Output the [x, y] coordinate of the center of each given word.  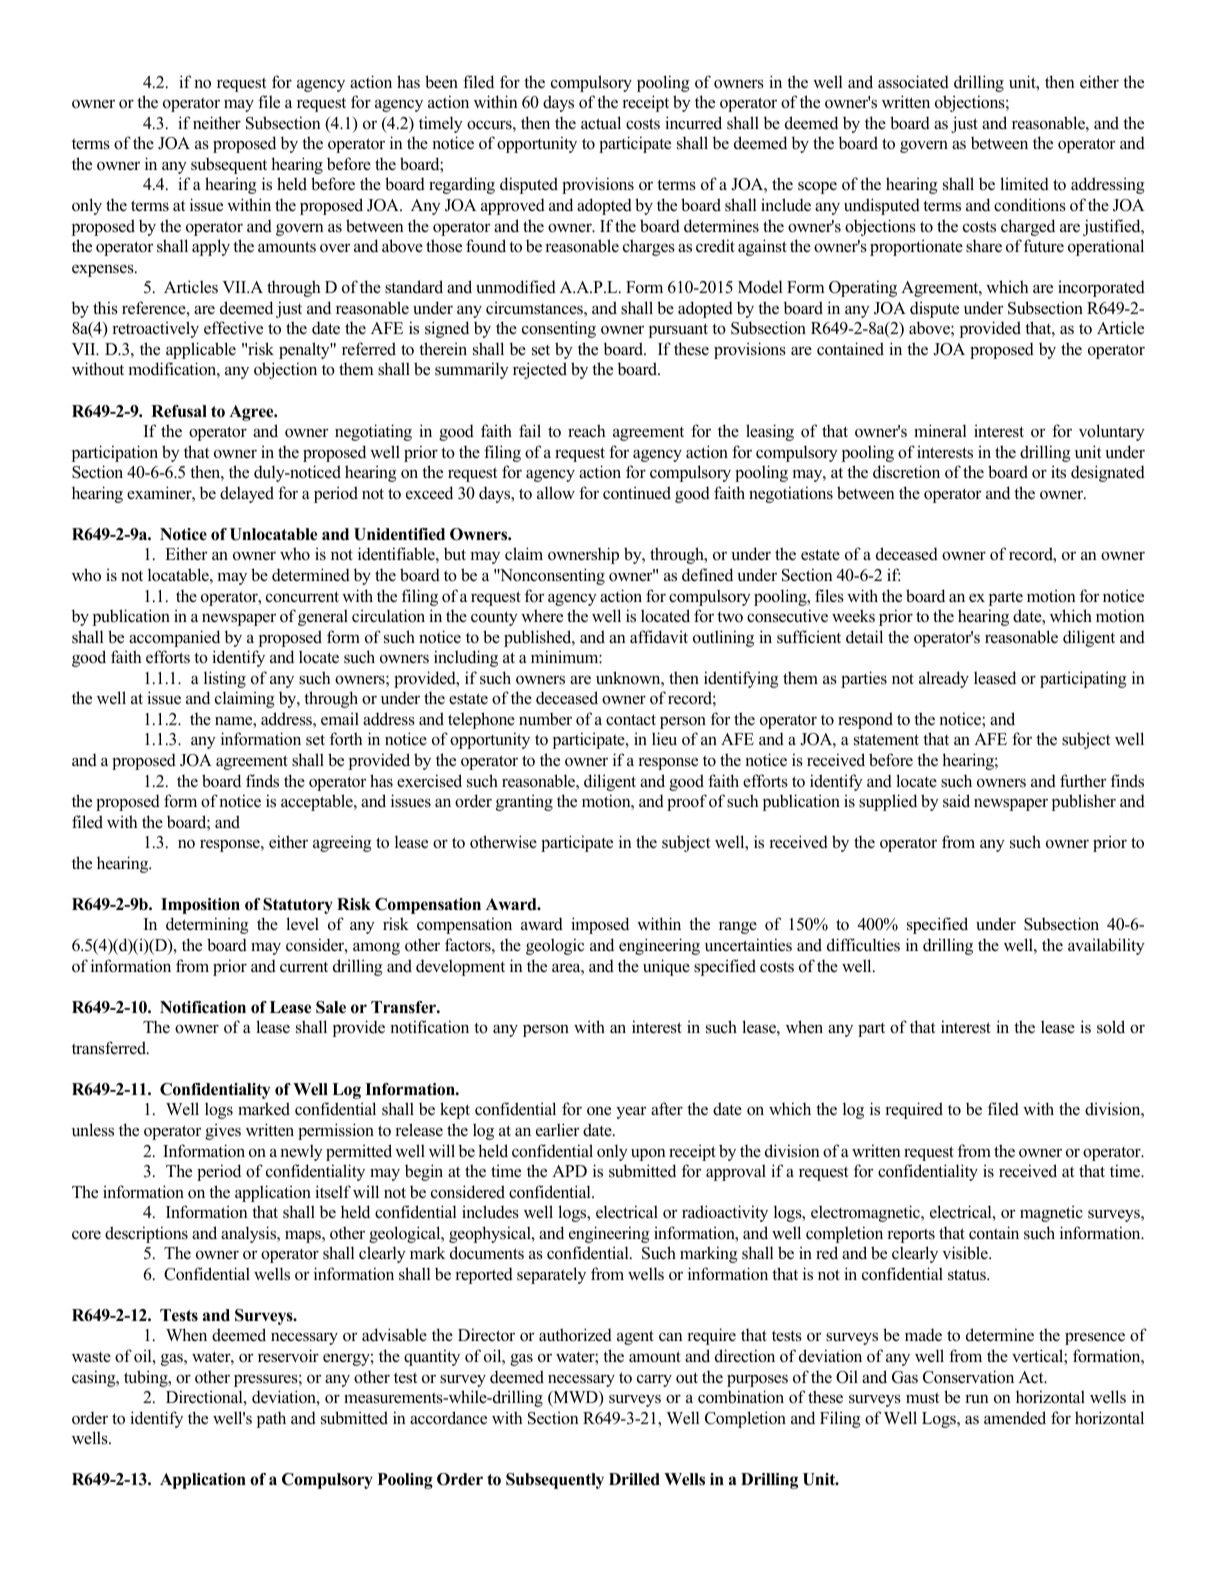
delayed [247, 494]
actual [601, 123]
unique [666, 967]
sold [1111, 1027]
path [271, 1419]
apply [211, 247]
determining [207, 925]
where [542, 616]
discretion [906, 472]
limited [1024, 184]
